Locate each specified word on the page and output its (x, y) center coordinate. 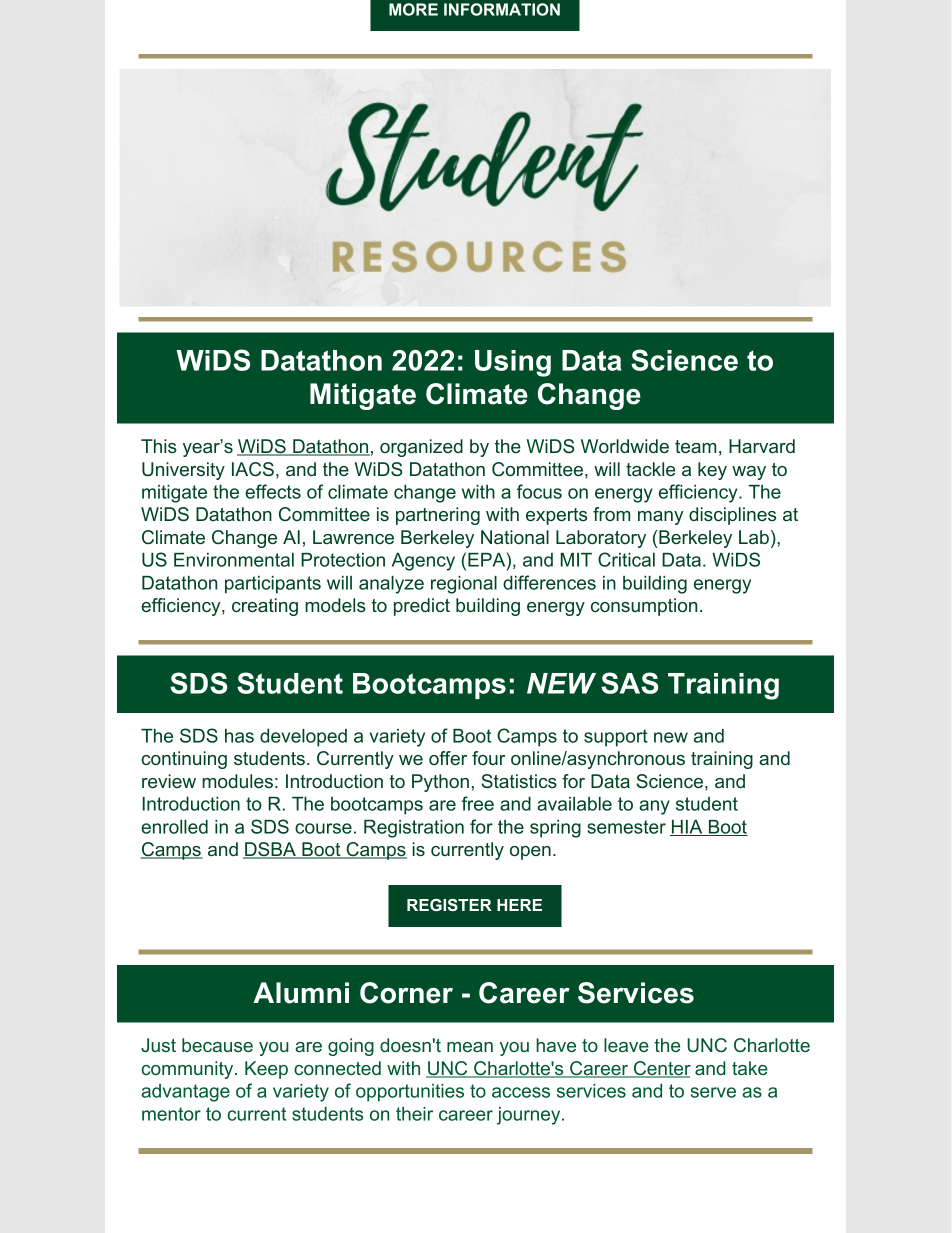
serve (713, 1092)
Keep (266, 1070)
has (239, 736)
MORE (413, 9)
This (159, 446)
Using (513, 363)
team (695, 446)
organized (421, 448)
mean (470, 1047)
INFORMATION (502, 9)
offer (448, 758)
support (616, 738)
